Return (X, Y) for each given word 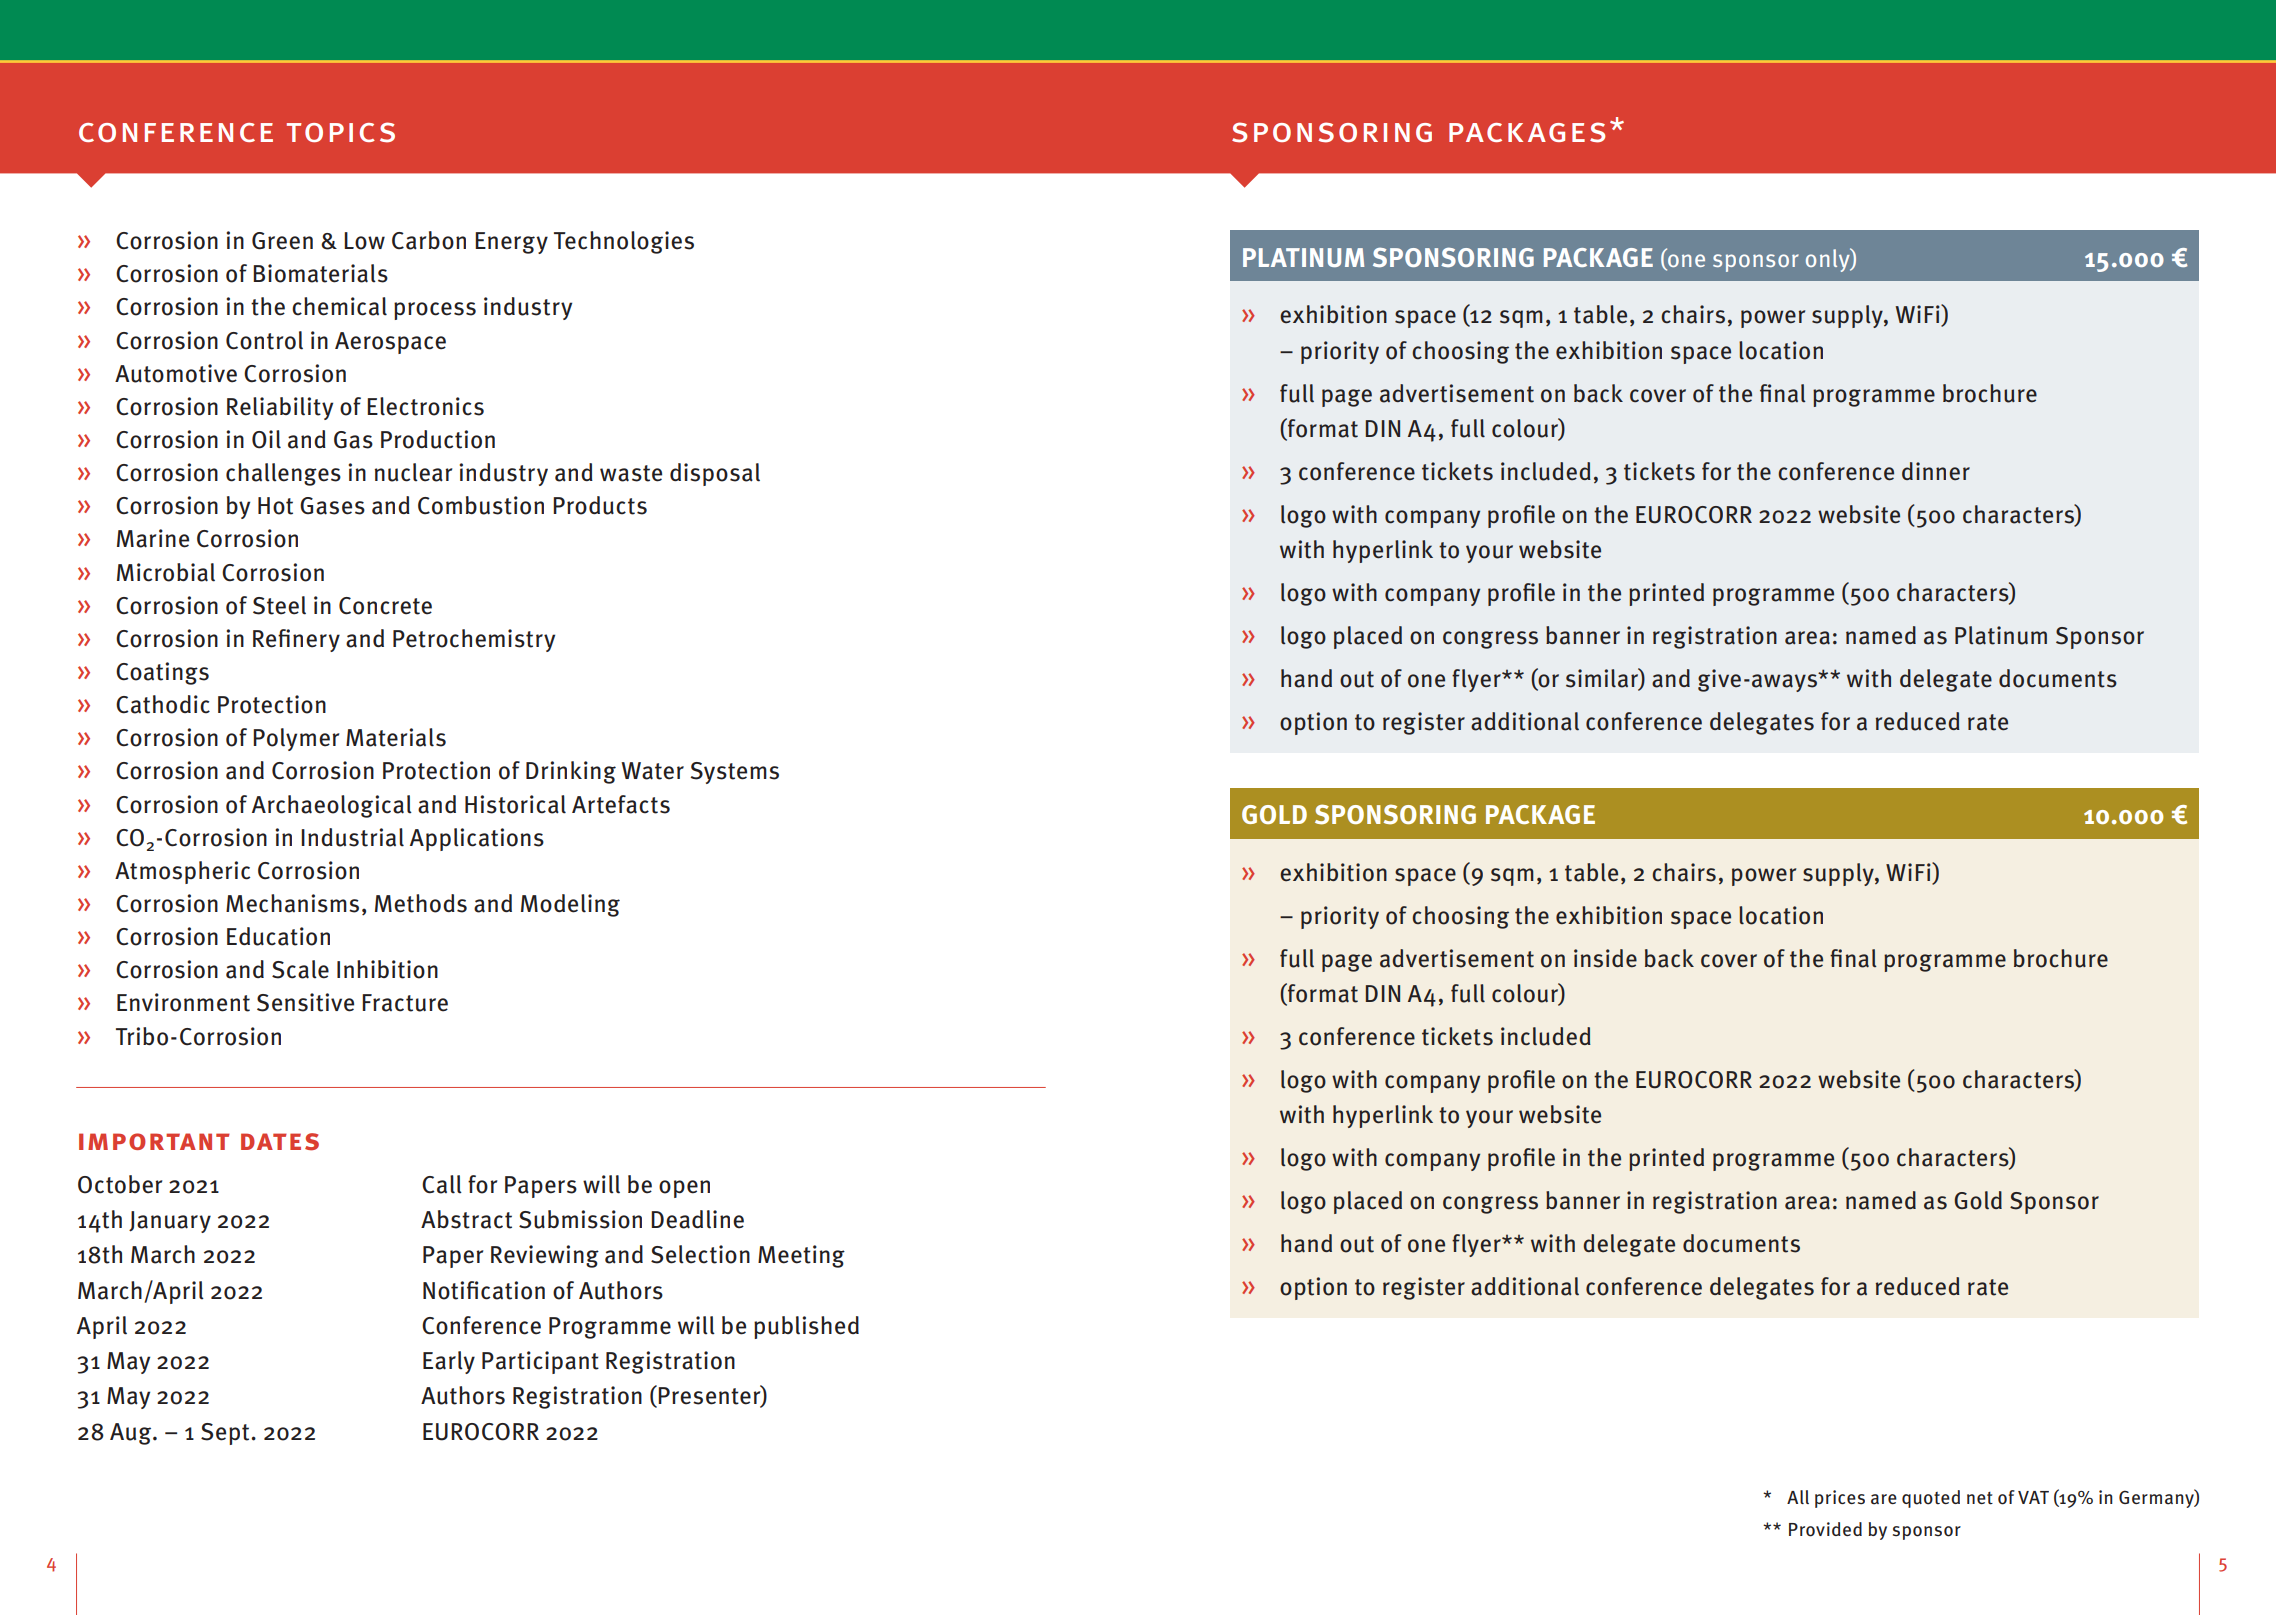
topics (341, 132)
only (1829, 260)
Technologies (624, 242)
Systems (734, 773)
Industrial (352, 837)
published (806, 1327)
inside (1605, 958)
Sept (226, 1434)
